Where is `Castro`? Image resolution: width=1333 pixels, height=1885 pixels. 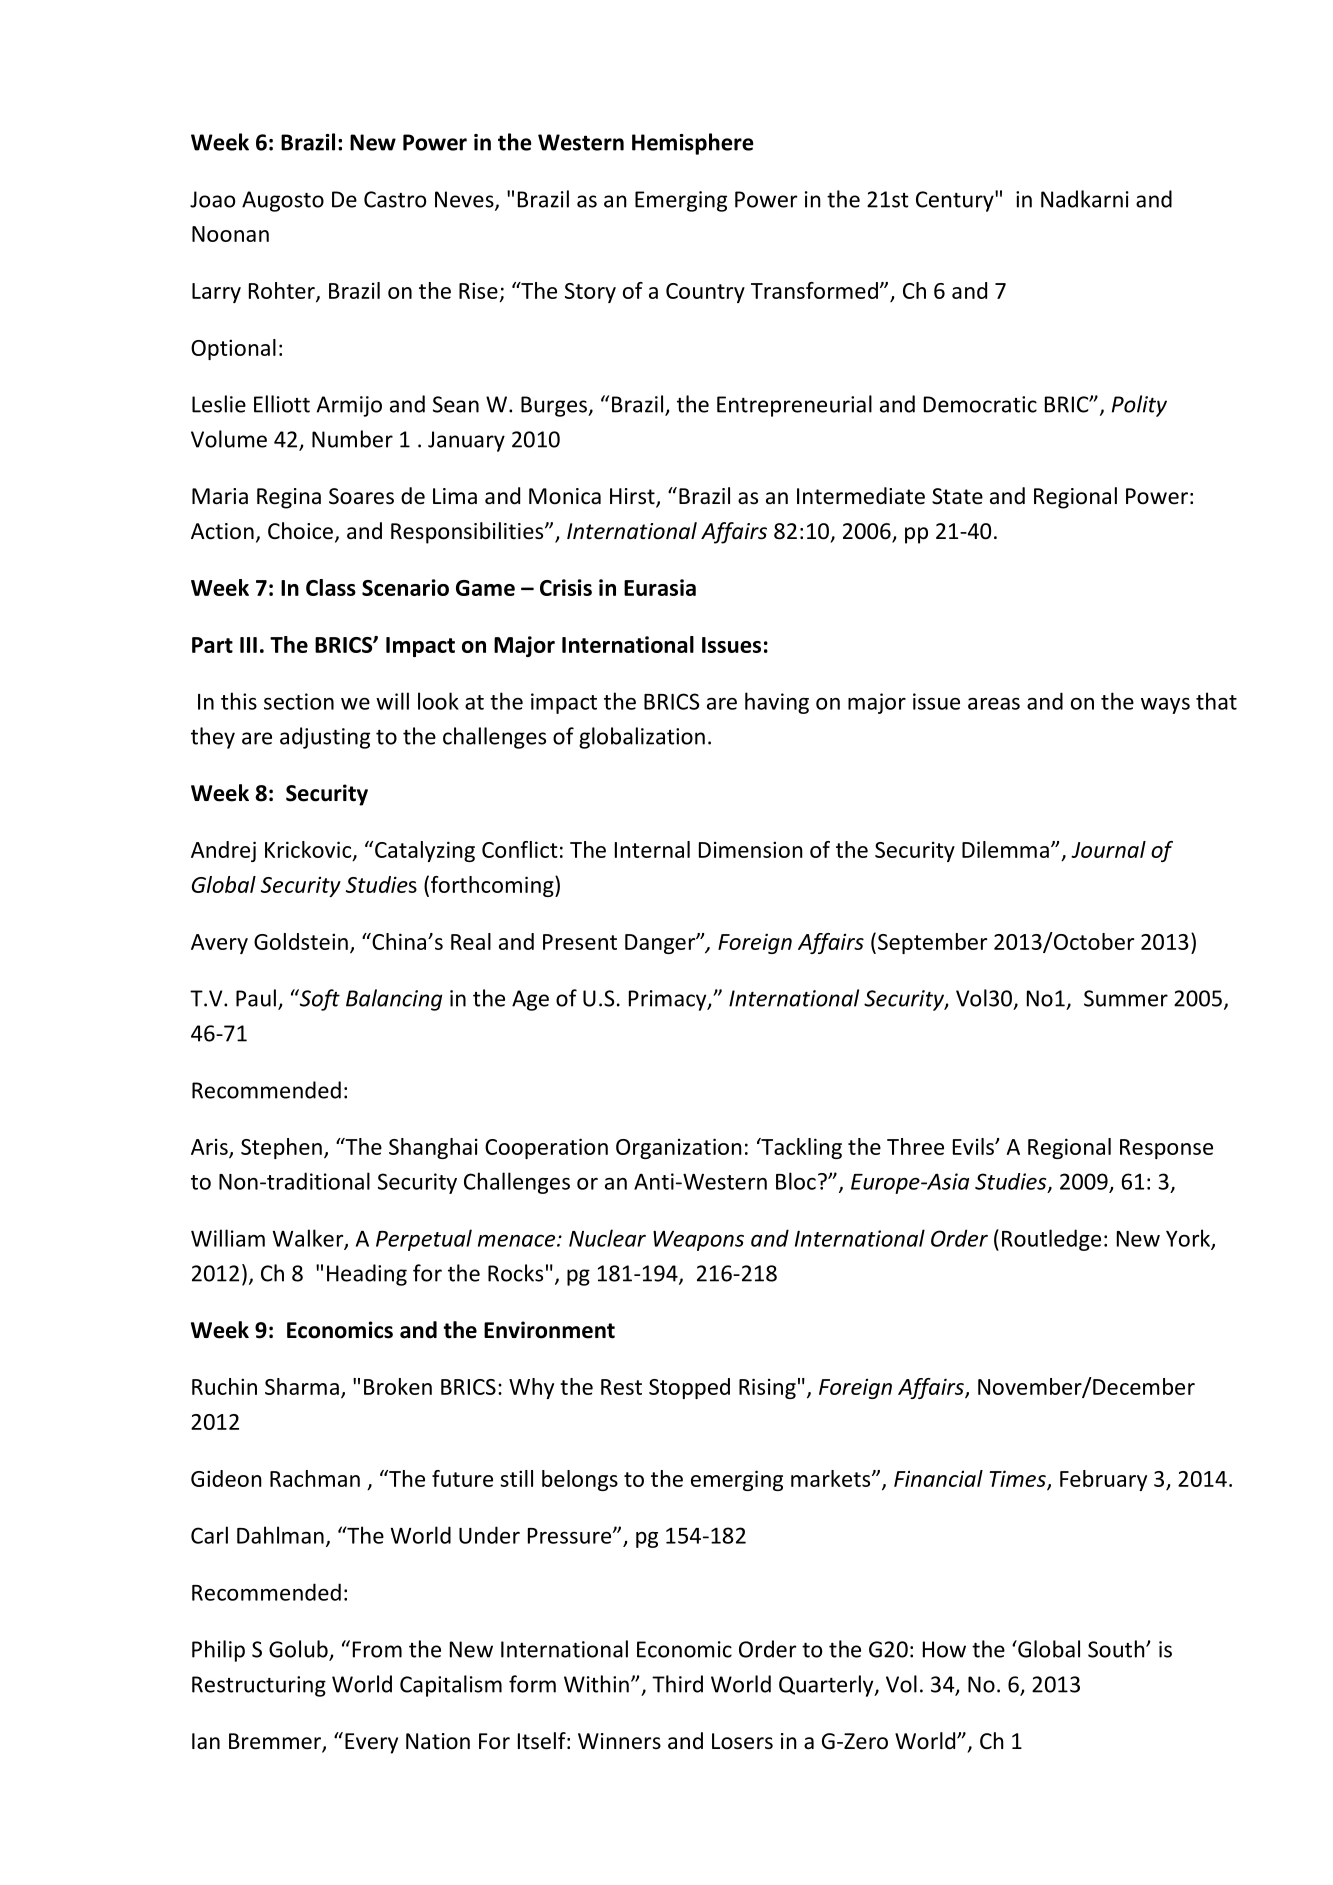 Castro is located at coordinates (395, 199).
